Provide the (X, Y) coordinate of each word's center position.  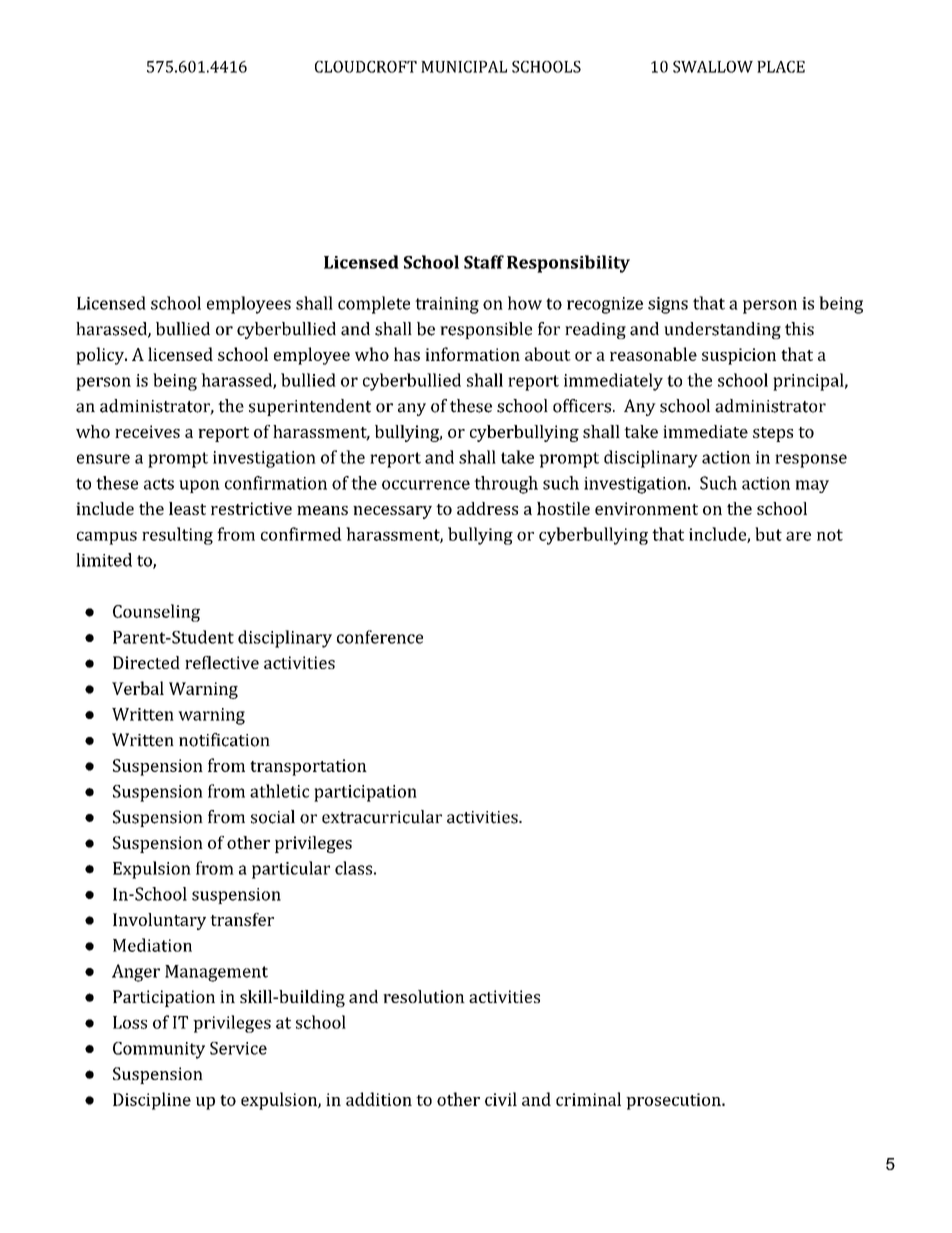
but (768, 534)
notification (224, 740)
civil (501, 1099)
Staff (484, 262)
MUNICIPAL (464, 67)
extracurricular (382, 817)
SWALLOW (713, 67)
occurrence (426, 485)
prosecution (674, 1101)
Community (159, 1050)
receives (147, 431)
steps (773, 434)
